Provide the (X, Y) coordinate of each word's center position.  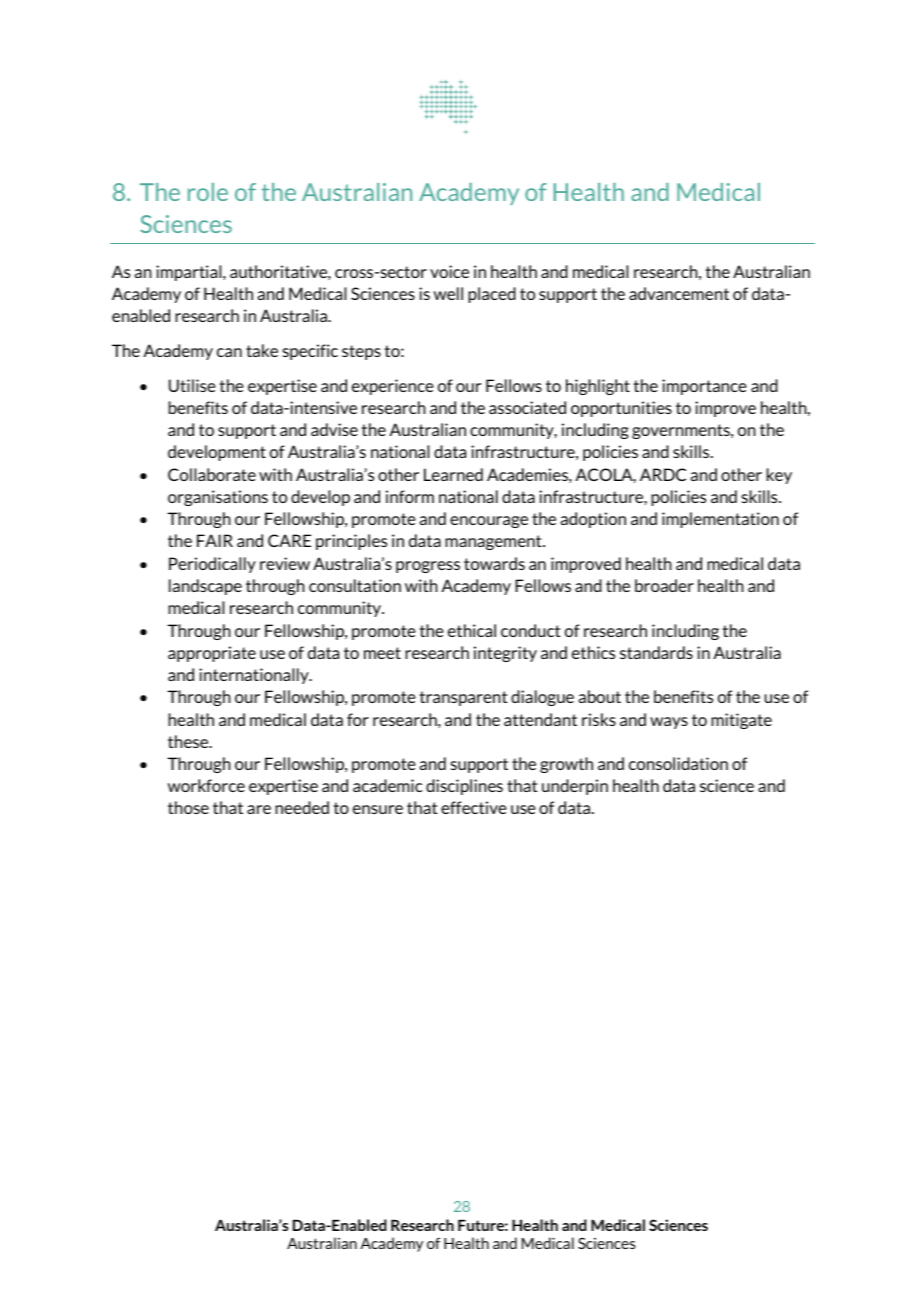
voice (449, 271)
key (779, 476)
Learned (453, 474)
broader (664, 585)
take (262, 350)
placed (492, 295)
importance (704, 387)
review (285, 563)
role (208, 192)
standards (656, 652)
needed (302, 807)
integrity (505, 654)
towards (494, 563)
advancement (679, 293)
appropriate (212, 654)
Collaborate (212, 474)
